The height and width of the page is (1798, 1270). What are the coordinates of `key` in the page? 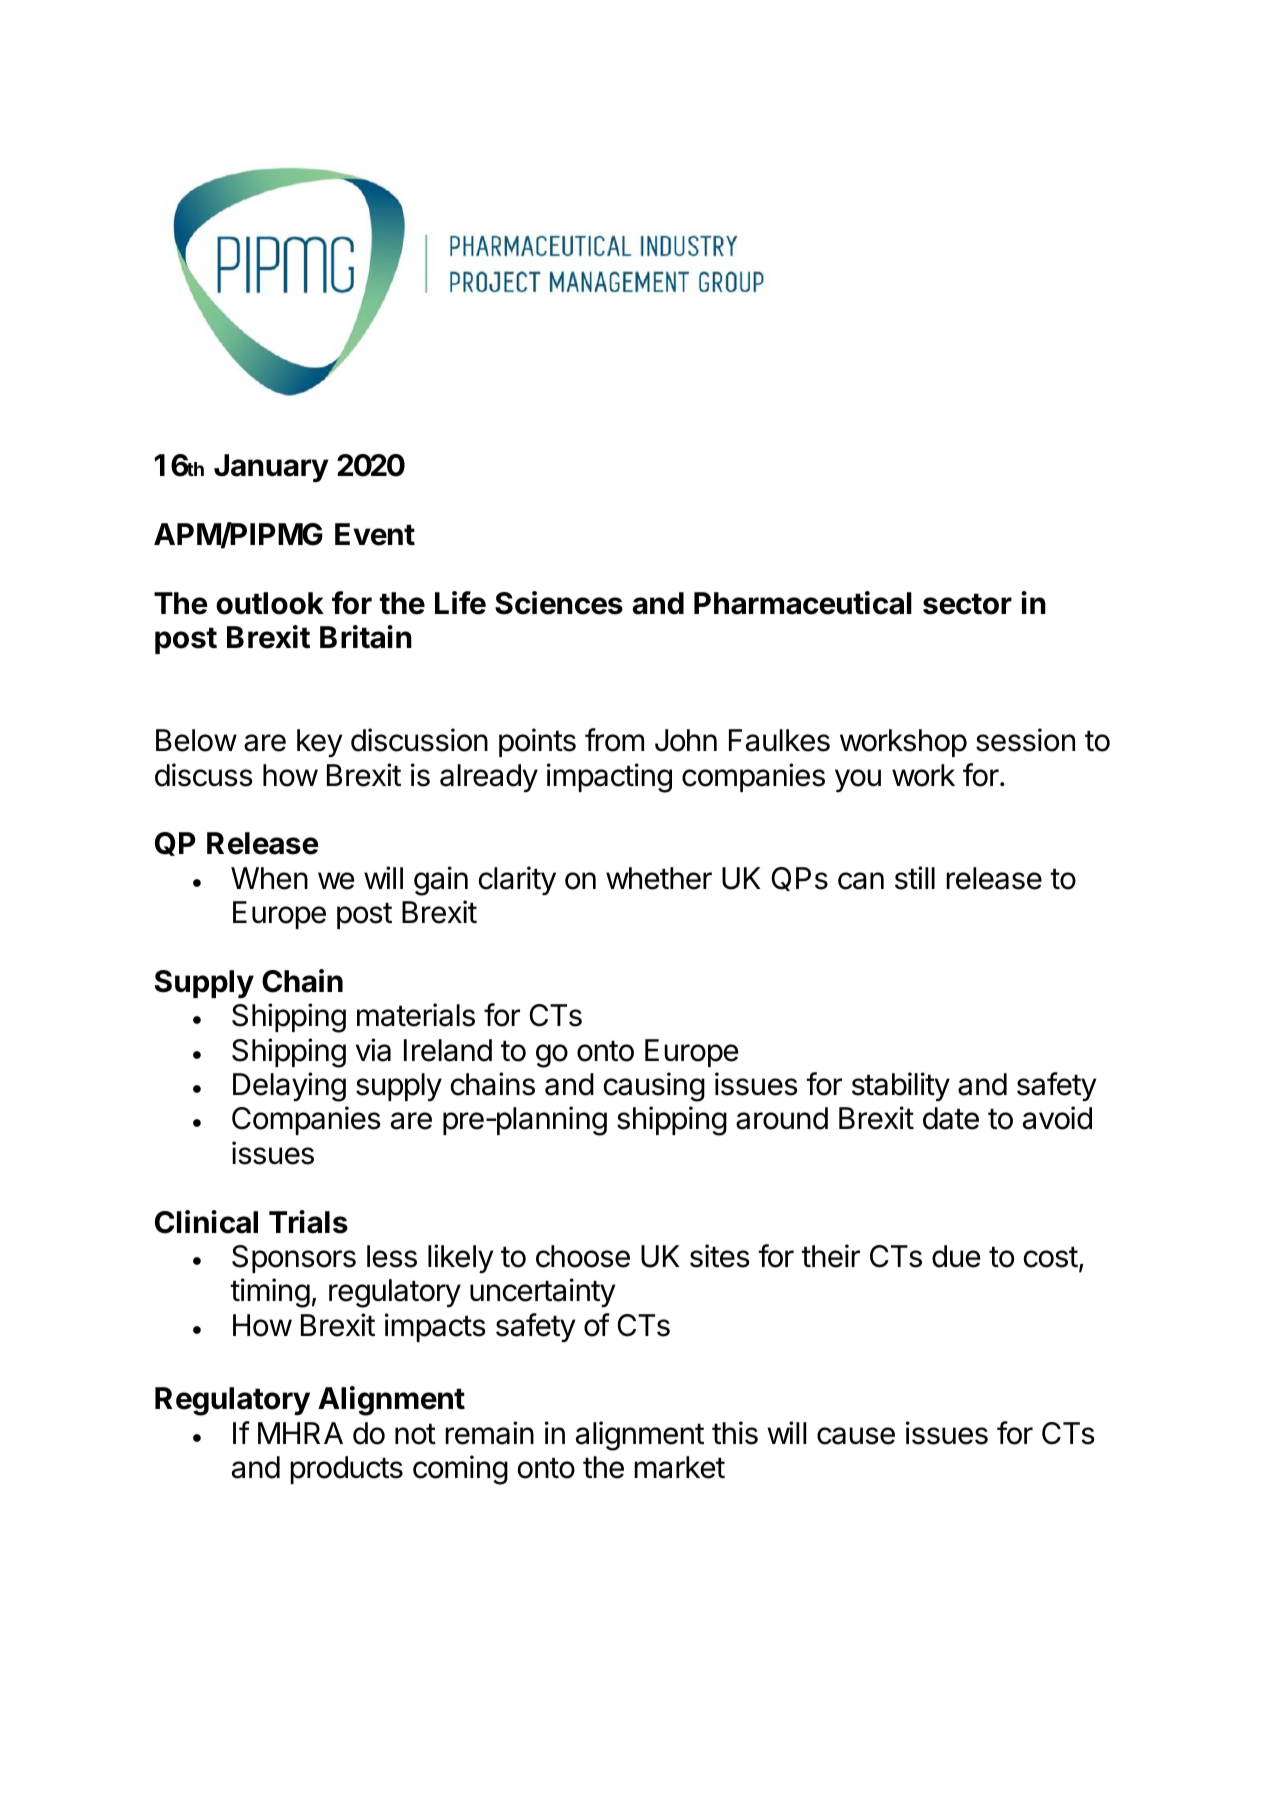 It's located at (319, 743).
